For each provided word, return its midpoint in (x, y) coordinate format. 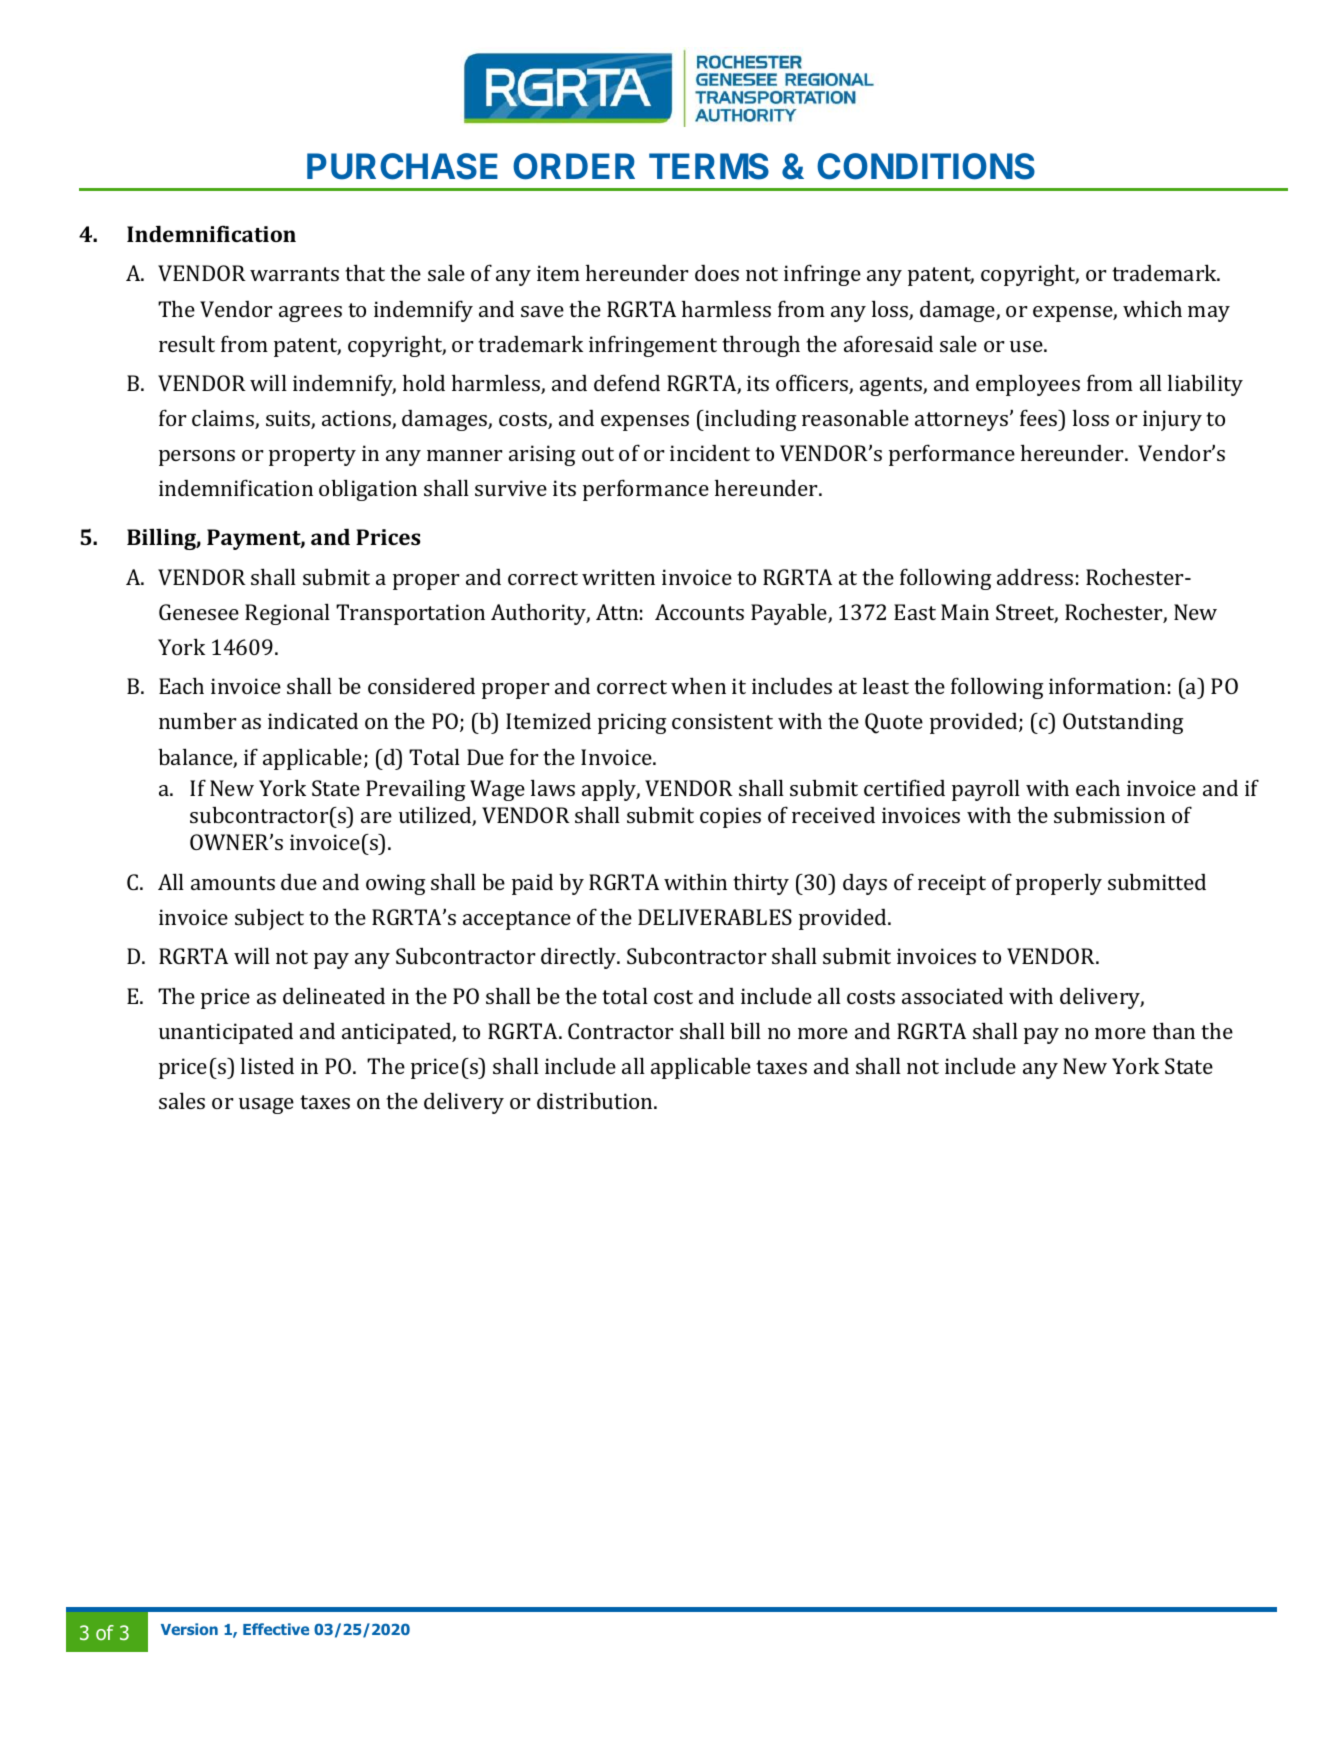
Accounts (699, 612)
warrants (294, 274)
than (1173, 1030)
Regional (287, 614)
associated (952, 996)
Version (189, 1629)
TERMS (709, 166)
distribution (596, 1100)
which (1152, 308)
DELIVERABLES (715, 917)
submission (1109, 814)
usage (266, 1106)
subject (269, 919)
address (1035, 577)
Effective (276, 1629)
